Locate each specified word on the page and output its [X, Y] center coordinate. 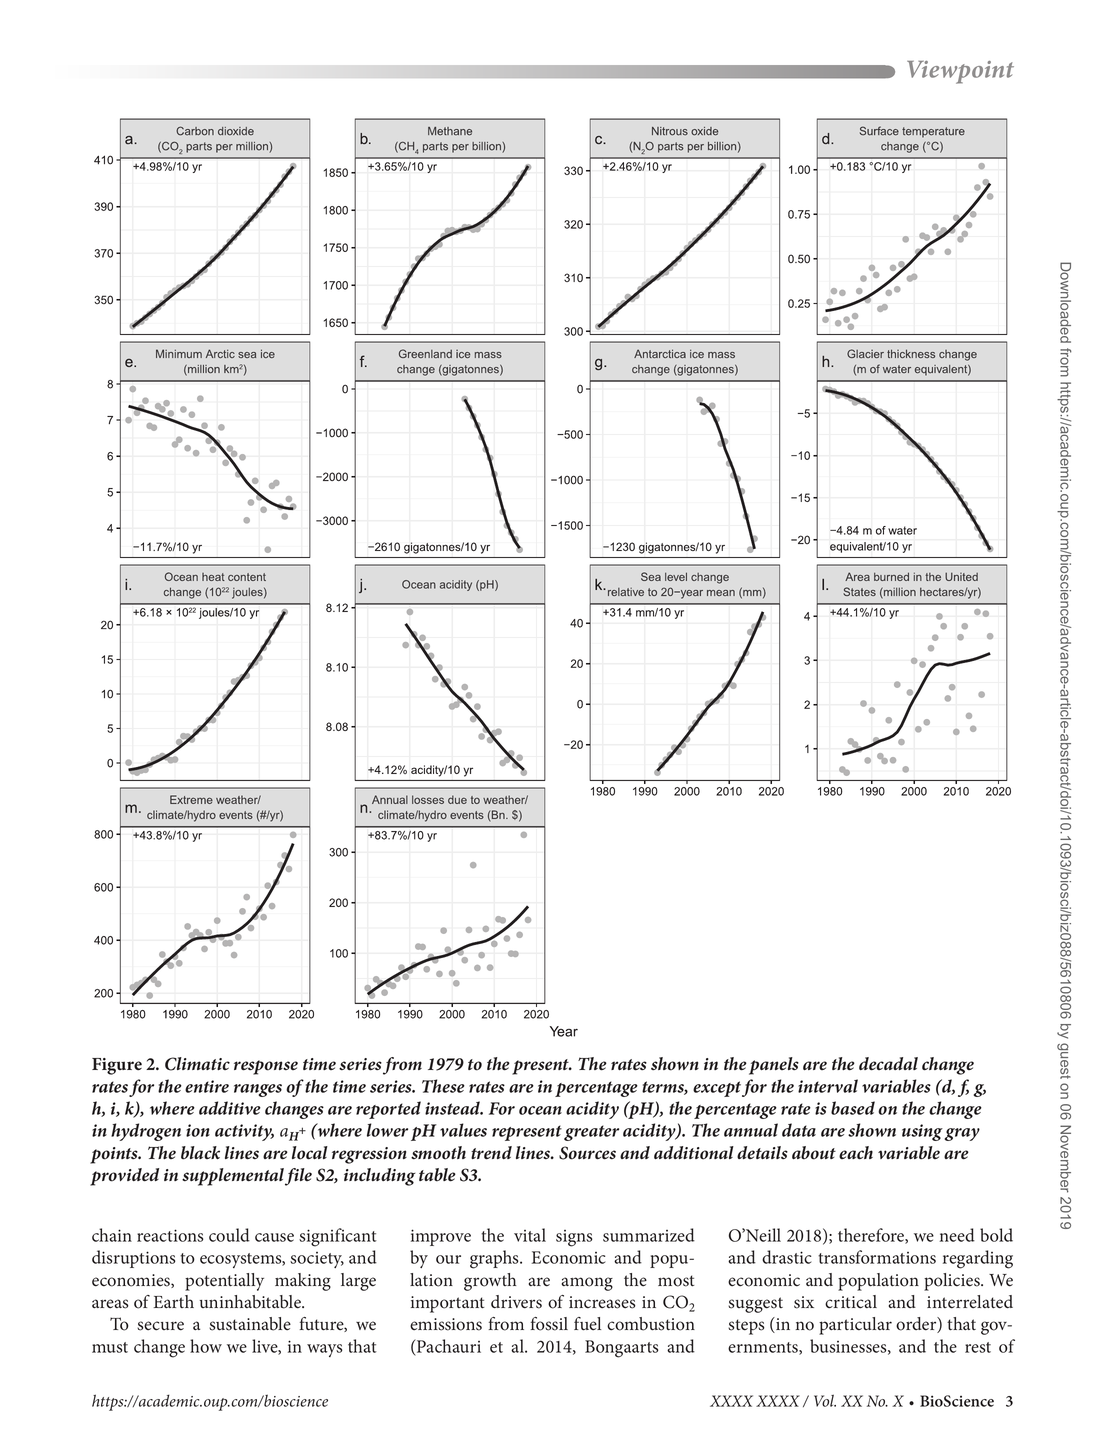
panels [774, 1066]
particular [855, 1326]
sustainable [250, 1324]
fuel [587, 1324]
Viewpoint [960, 72]
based [853, 1108]
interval [828, 1086]
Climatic [197, 1064]
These [443, 1086]
